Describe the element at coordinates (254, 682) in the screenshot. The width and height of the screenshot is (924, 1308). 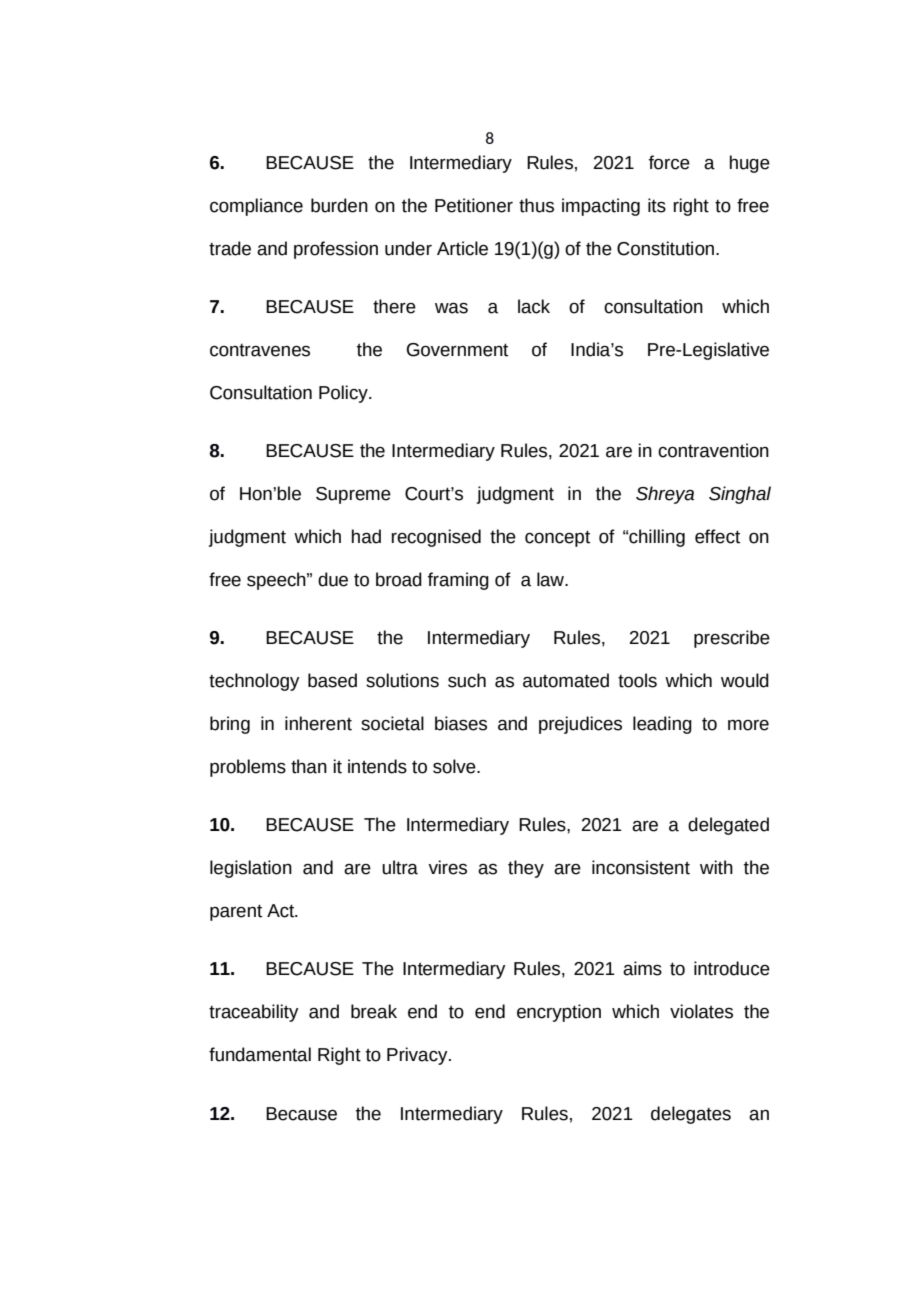
I see `technology` at that location.
